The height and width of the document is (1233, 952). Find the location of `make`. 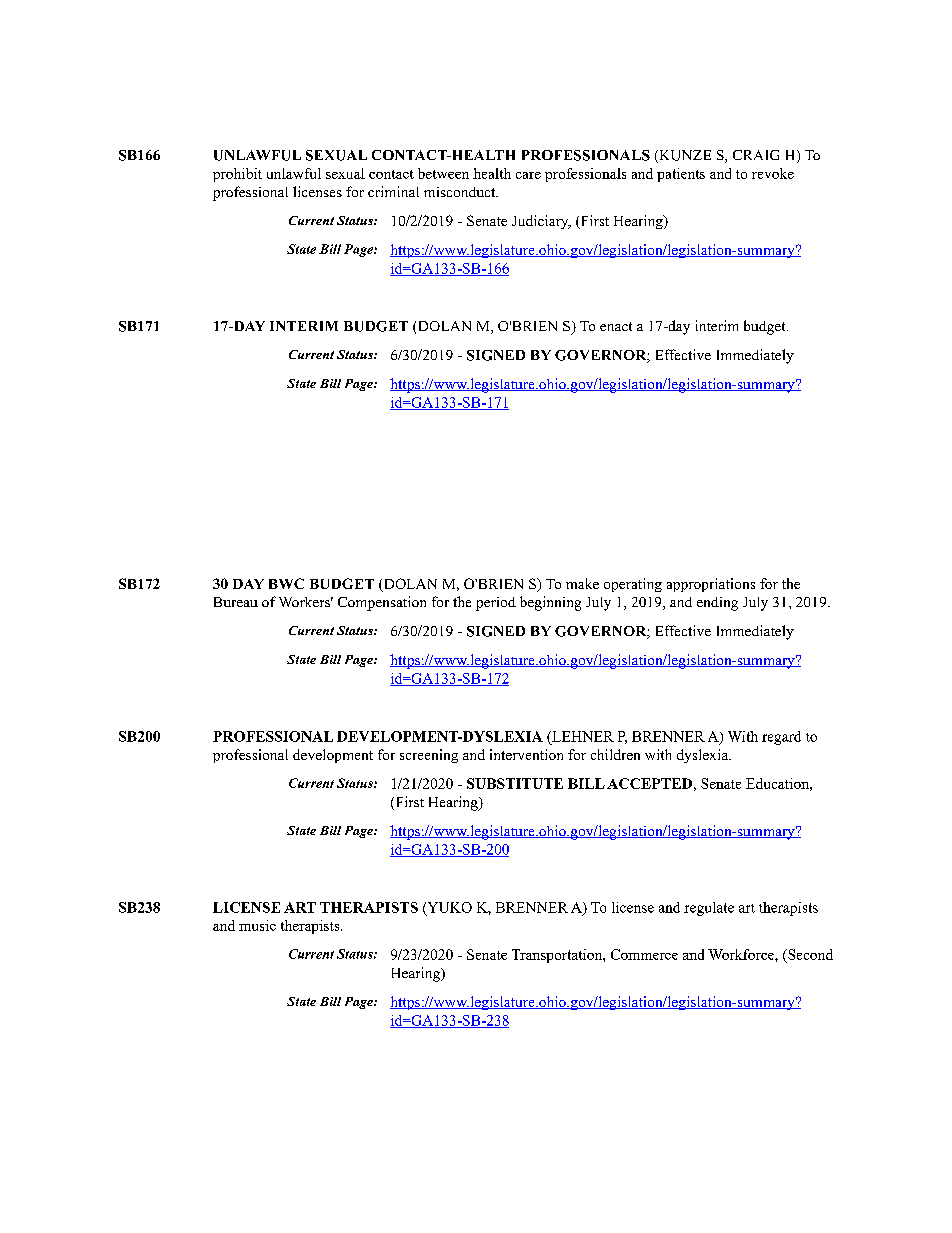

make is located at coordinates (582, 583).
